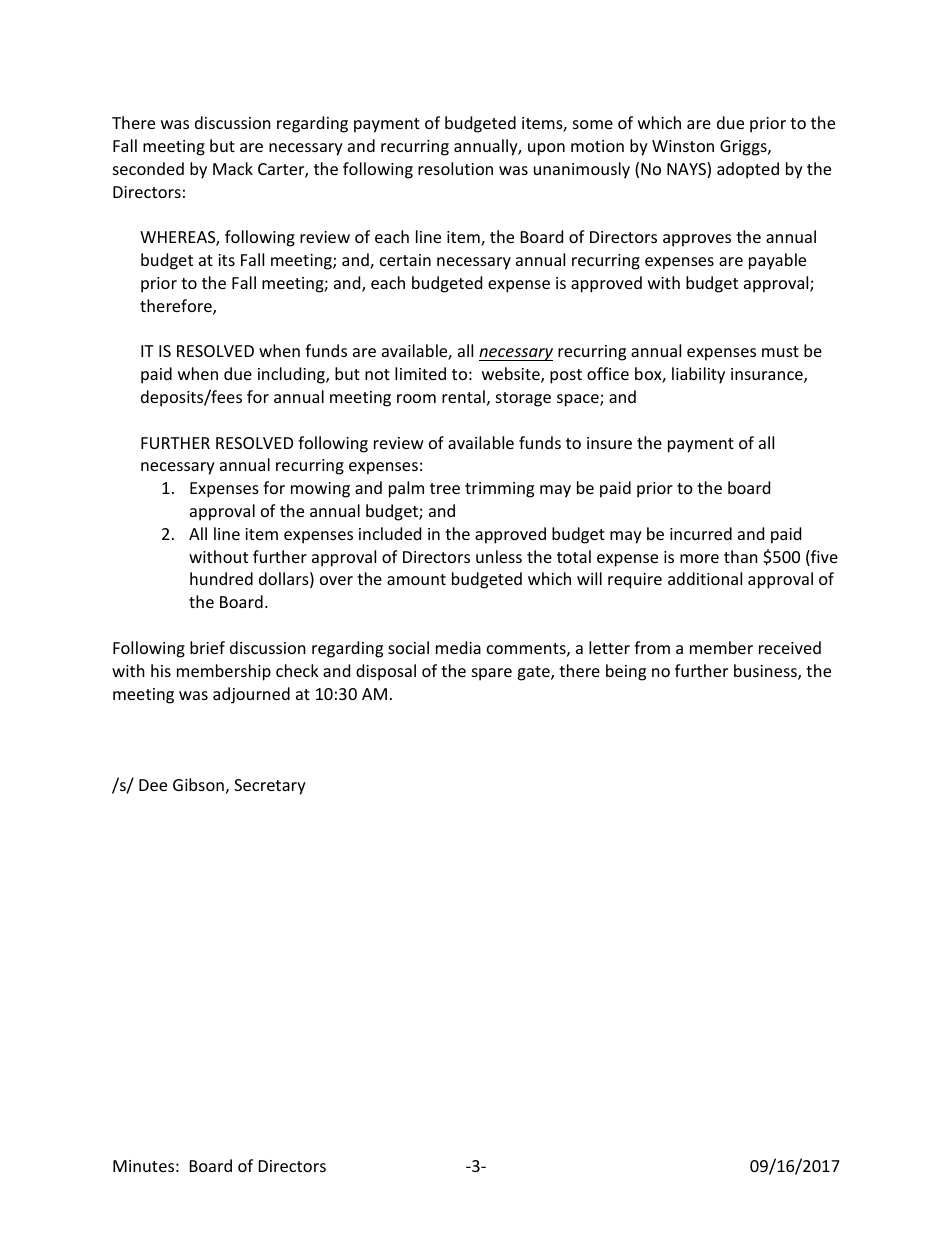  Describe the element at coordinates (292, 375) in the document. I see `including` at that location.
